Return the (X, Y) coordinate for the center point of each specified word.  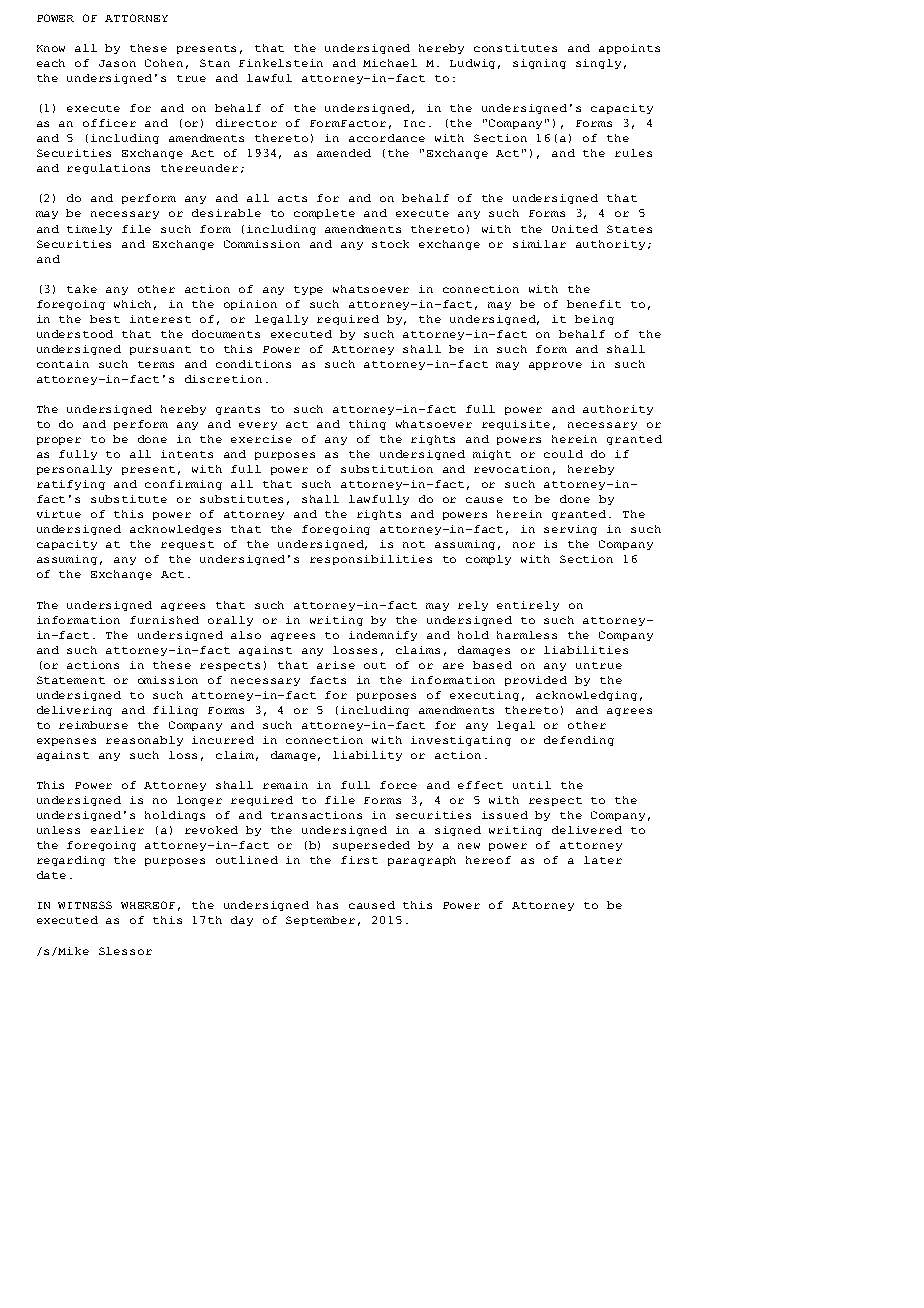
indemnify (383, 636)
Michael (390, 63)
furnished (164, 620)
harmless (527, 635)
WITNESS (85, 905)
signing (539, 64)
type (308, 290)
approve (555, 366)
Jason (117, 63)
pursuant (160, 350)
